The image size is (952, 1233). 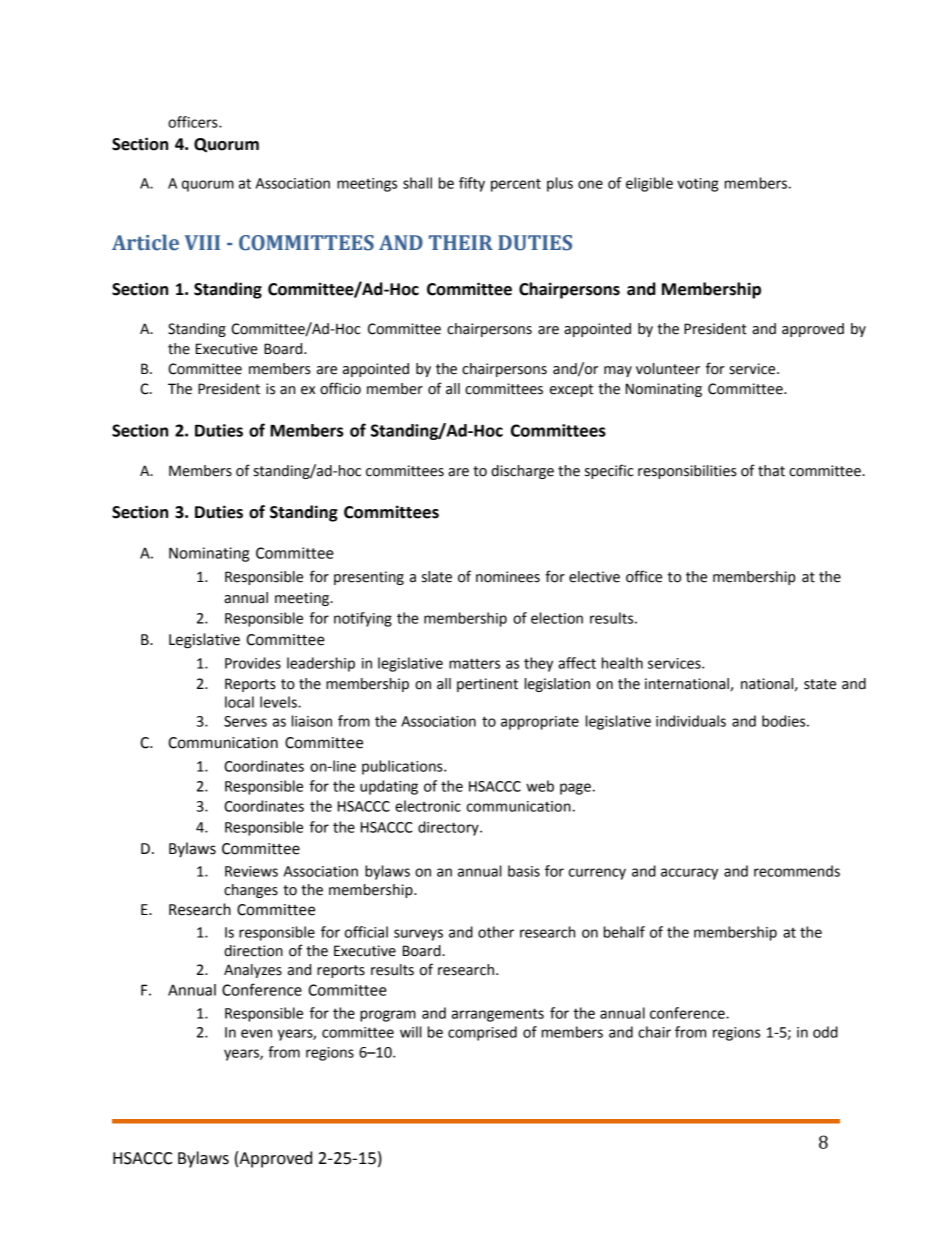 What do you see at coordinates (820, 684) in the image?
I see `state` at bounding box center [820, 684].
